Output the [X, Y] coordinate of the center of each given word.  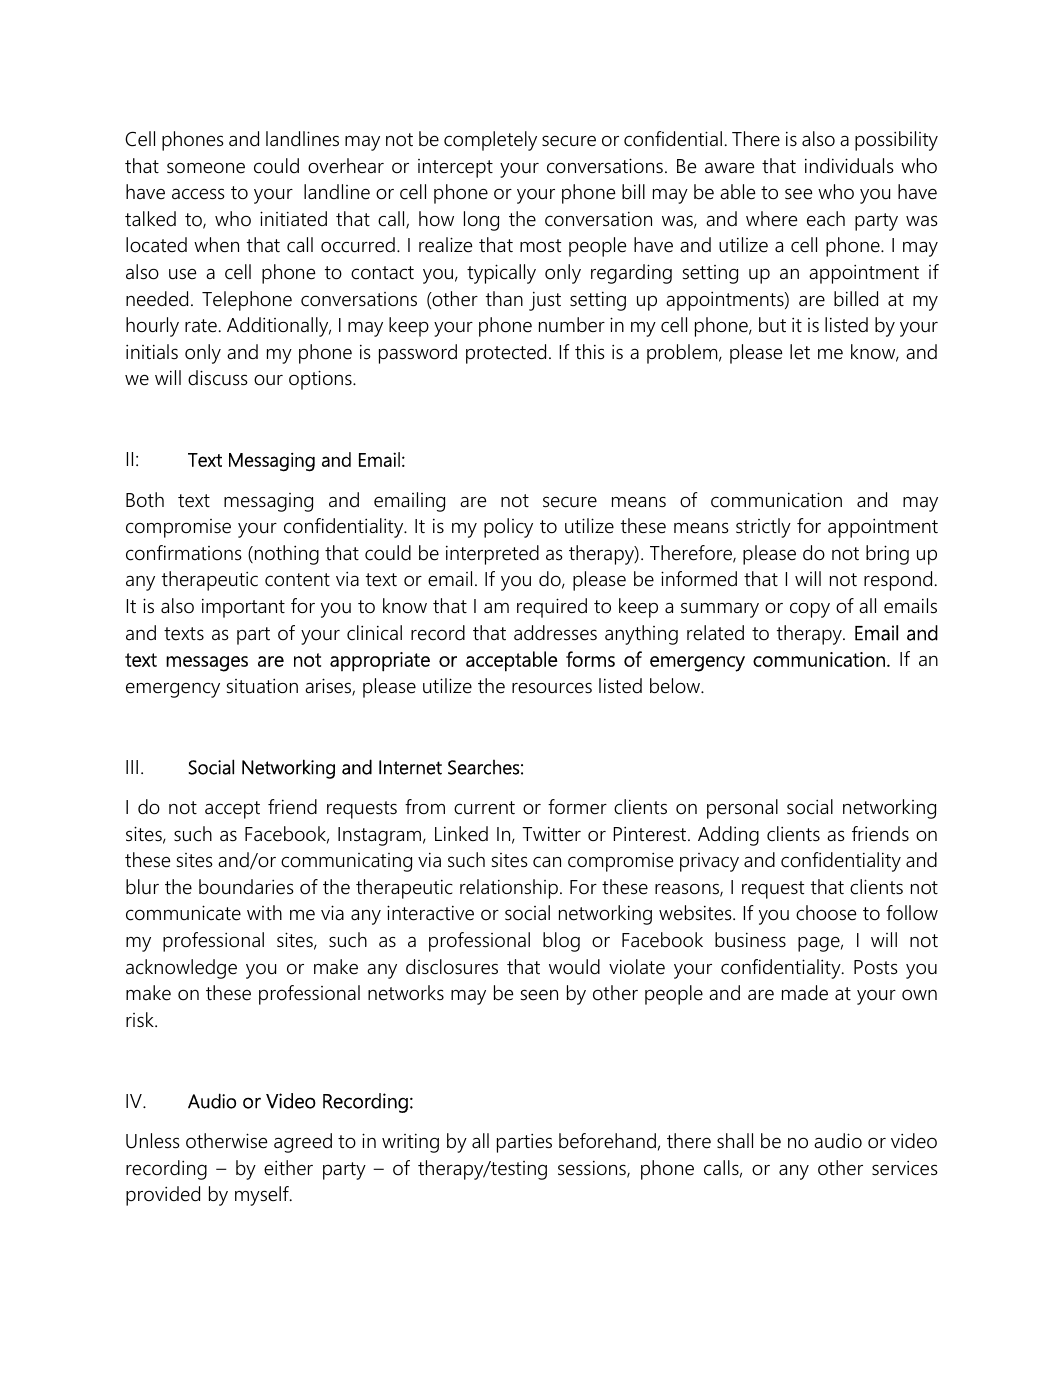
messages [207, 664]
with [264, 912]
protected [506, 354]
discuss [218, 378]
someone [206, 168]
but [772, 325]
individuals [849, 166]
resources [552, 688]
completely [490, 141]
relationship [509, 889]
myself [263, 1196]
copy [810, 610]
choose [826, 913]
